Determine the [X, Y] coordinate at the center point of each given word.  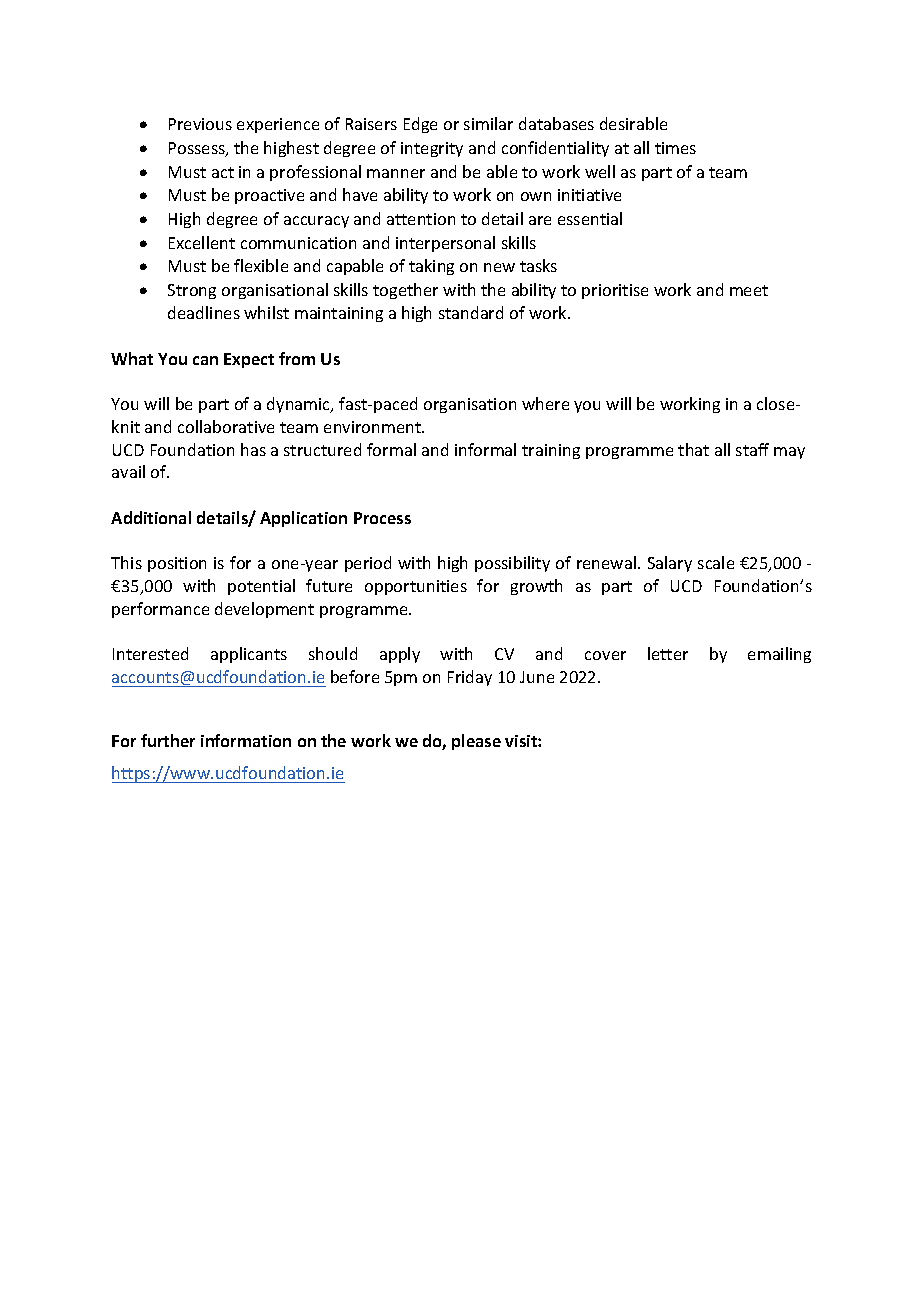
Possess [198, 149]
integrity [432, 149]
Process [382, 518]
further [168, 740]
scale [716, 562]
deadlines [204, 312]
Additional [151, 517]
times [675, 148]
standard [471, 312]
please [476, 742]
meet [749, 290]
